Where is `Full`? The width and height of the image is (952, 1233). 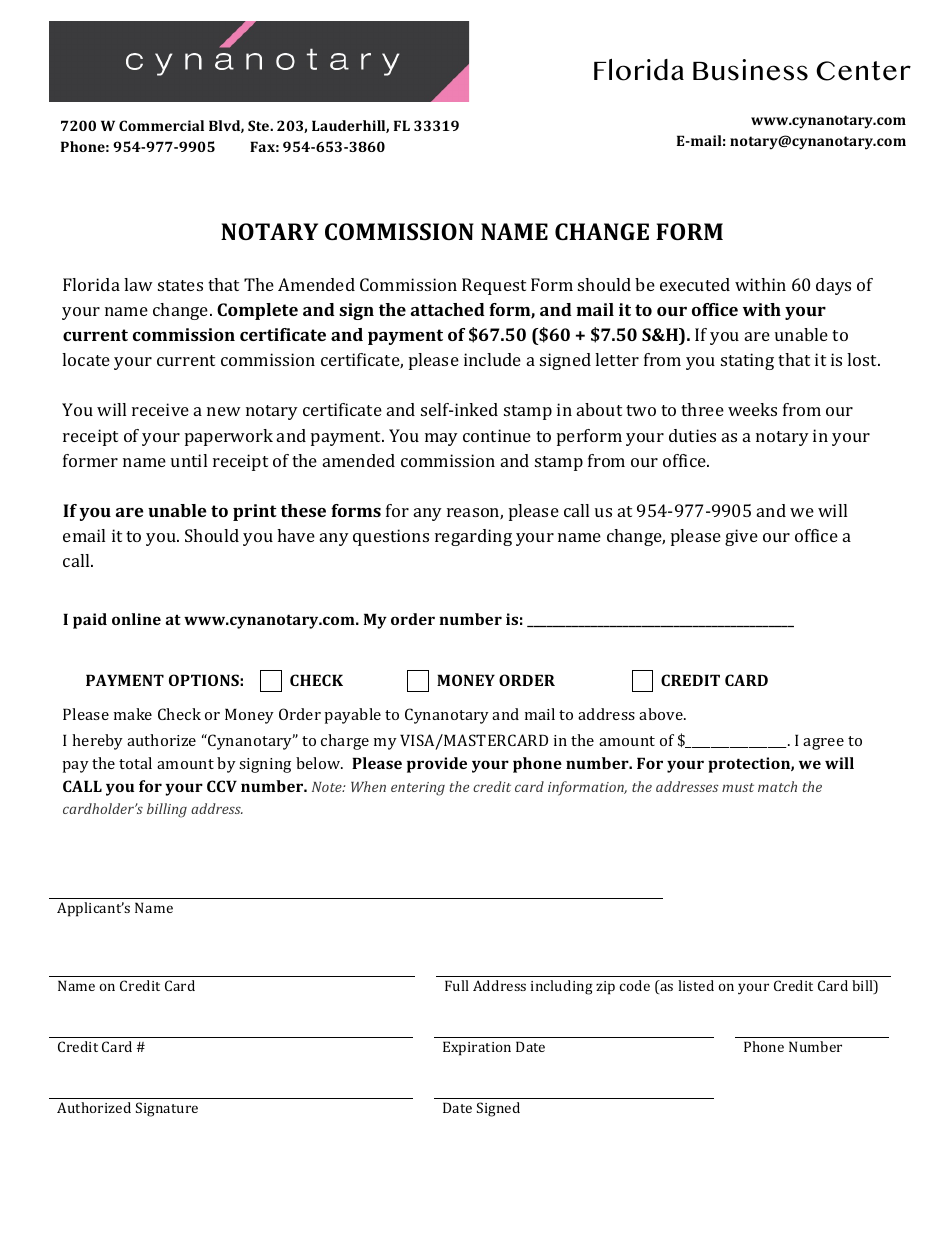
Full is located at coordinates (457, 985).
